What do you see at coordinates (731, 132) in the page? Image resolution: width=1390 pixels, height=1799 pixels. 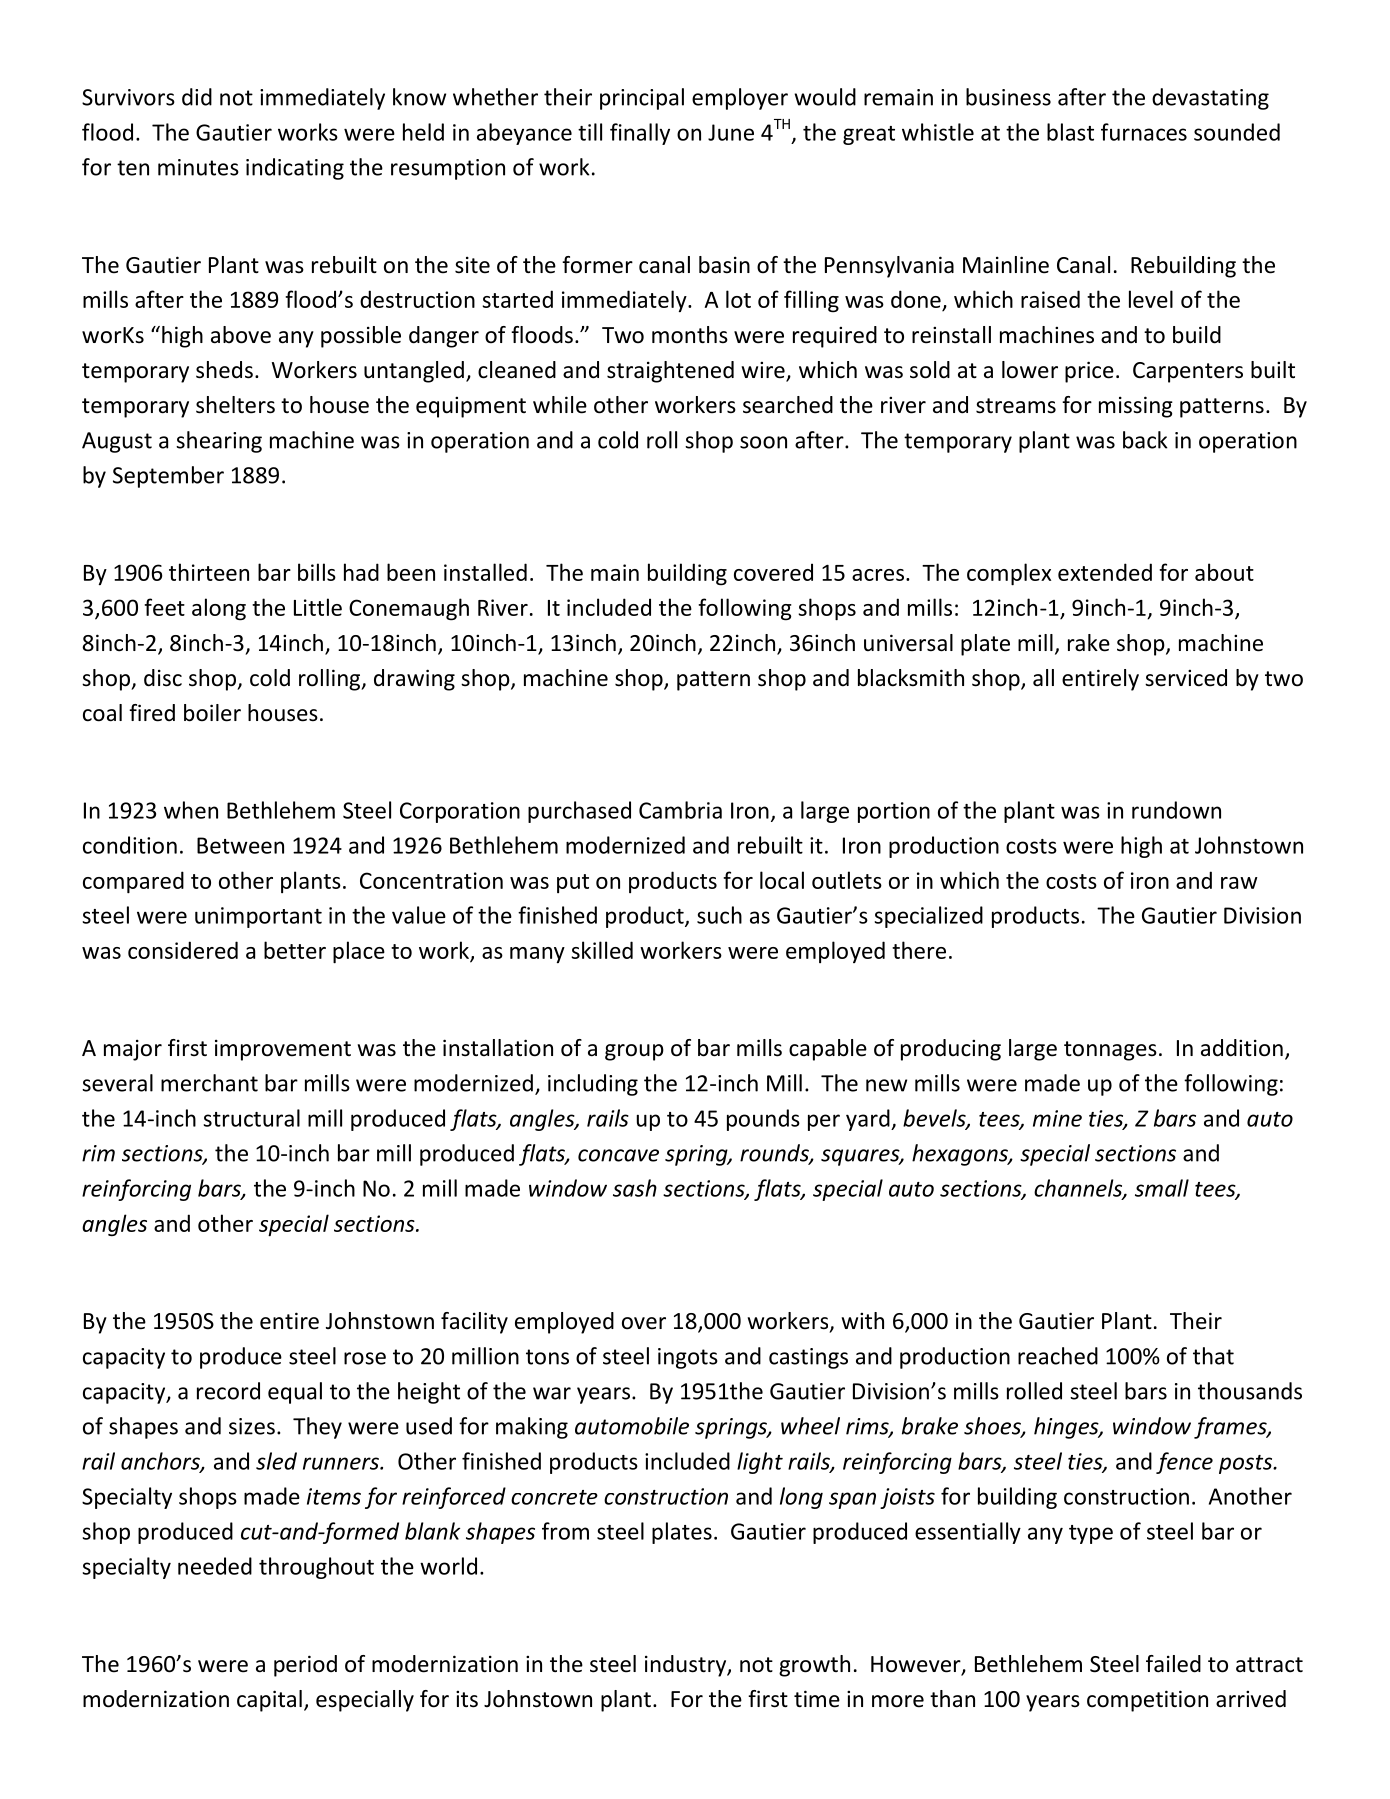 I see `June` at bounding box center [731, 132].
